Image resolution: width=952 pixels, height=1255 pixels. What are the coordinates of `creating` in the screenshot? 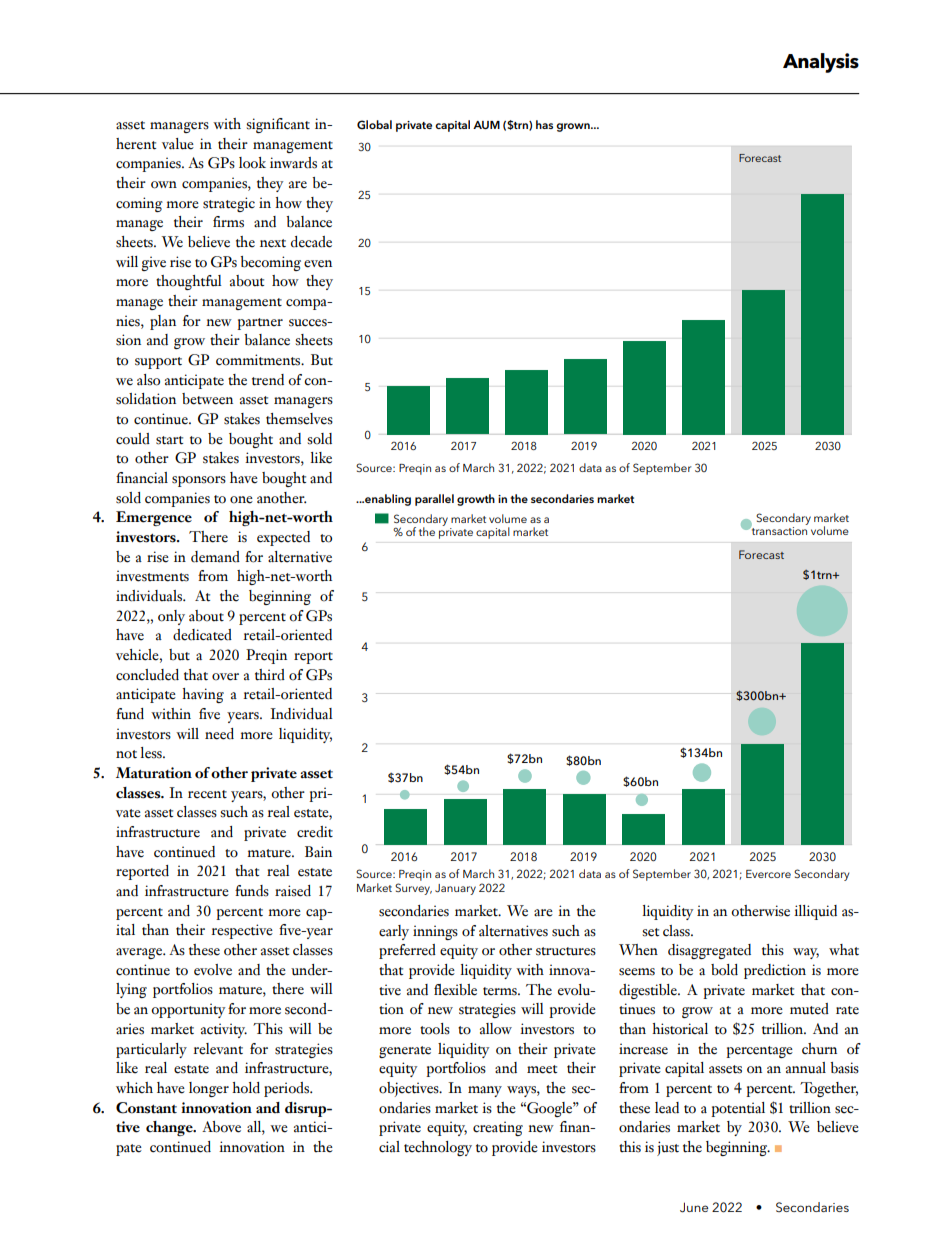 It's located at (498, 1128).
